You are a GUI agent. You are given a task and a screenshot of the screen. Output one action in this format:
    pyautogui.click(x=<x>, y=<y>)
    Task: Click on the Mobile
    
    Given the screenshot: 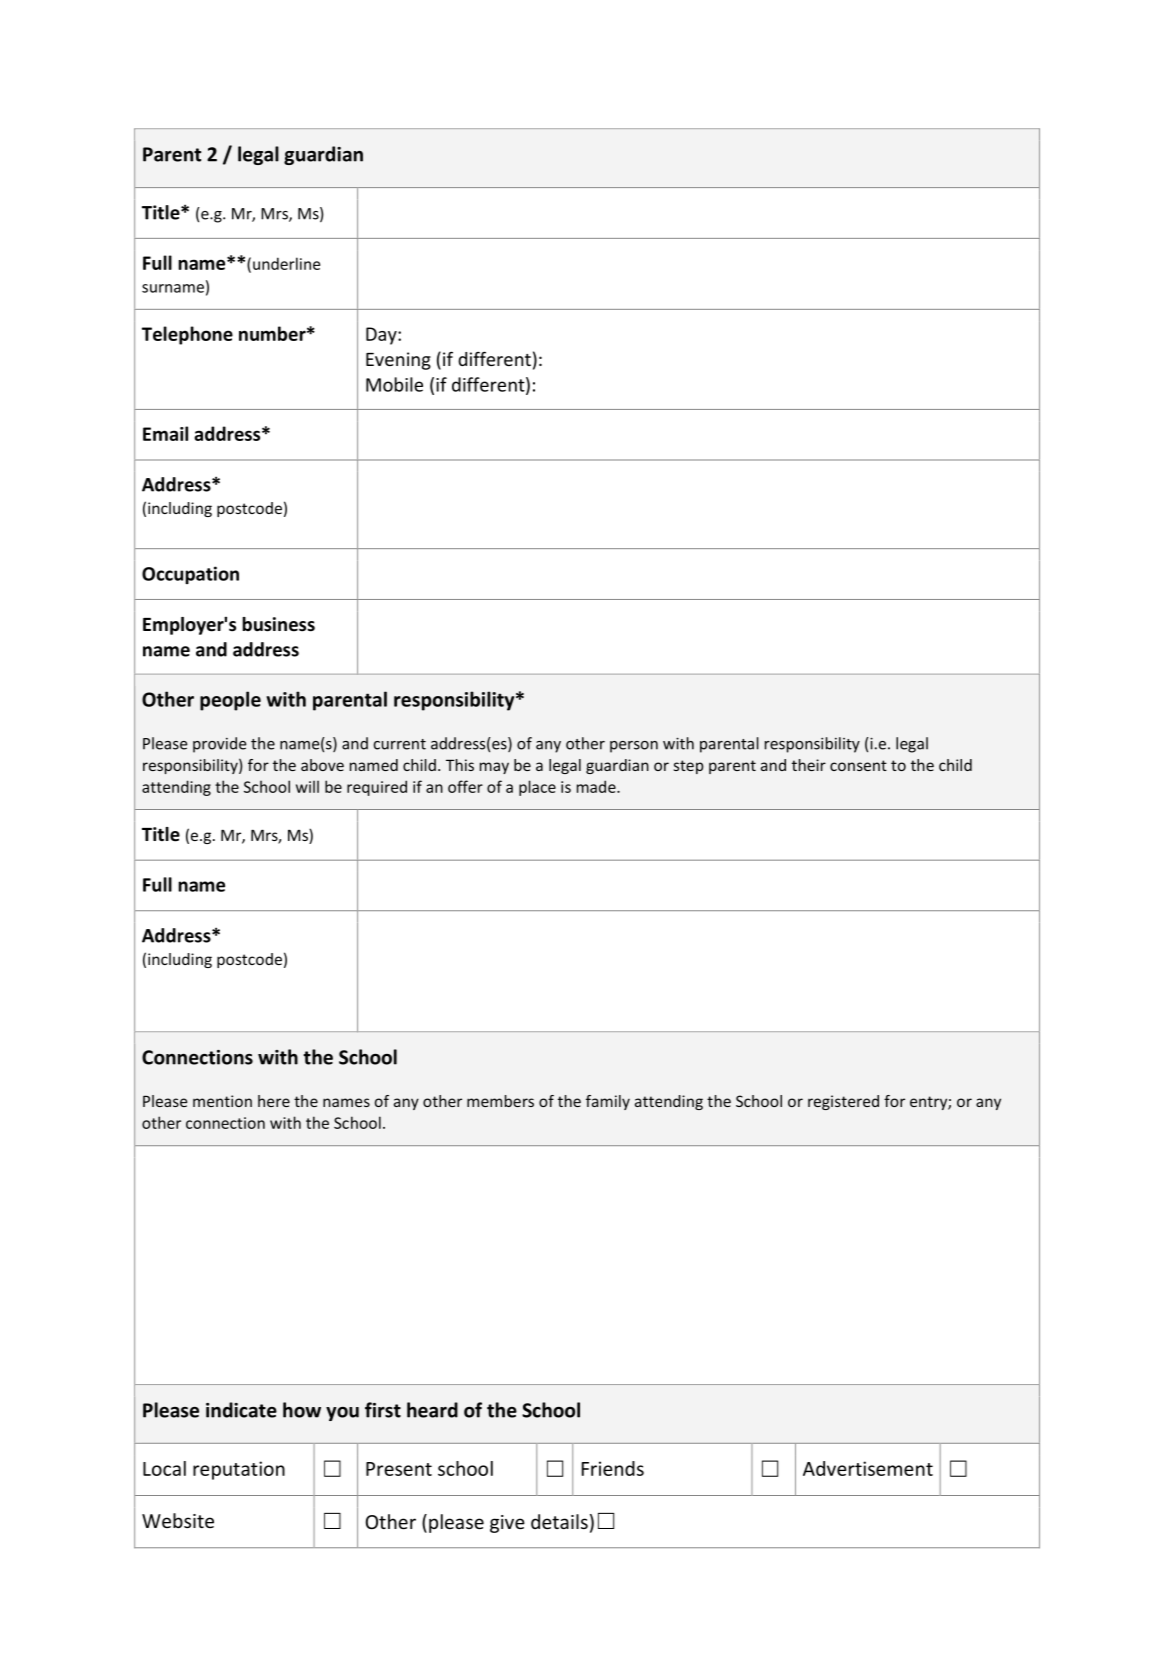 What is the action you would take?
    pyautogui.click(x=394, y=384)
